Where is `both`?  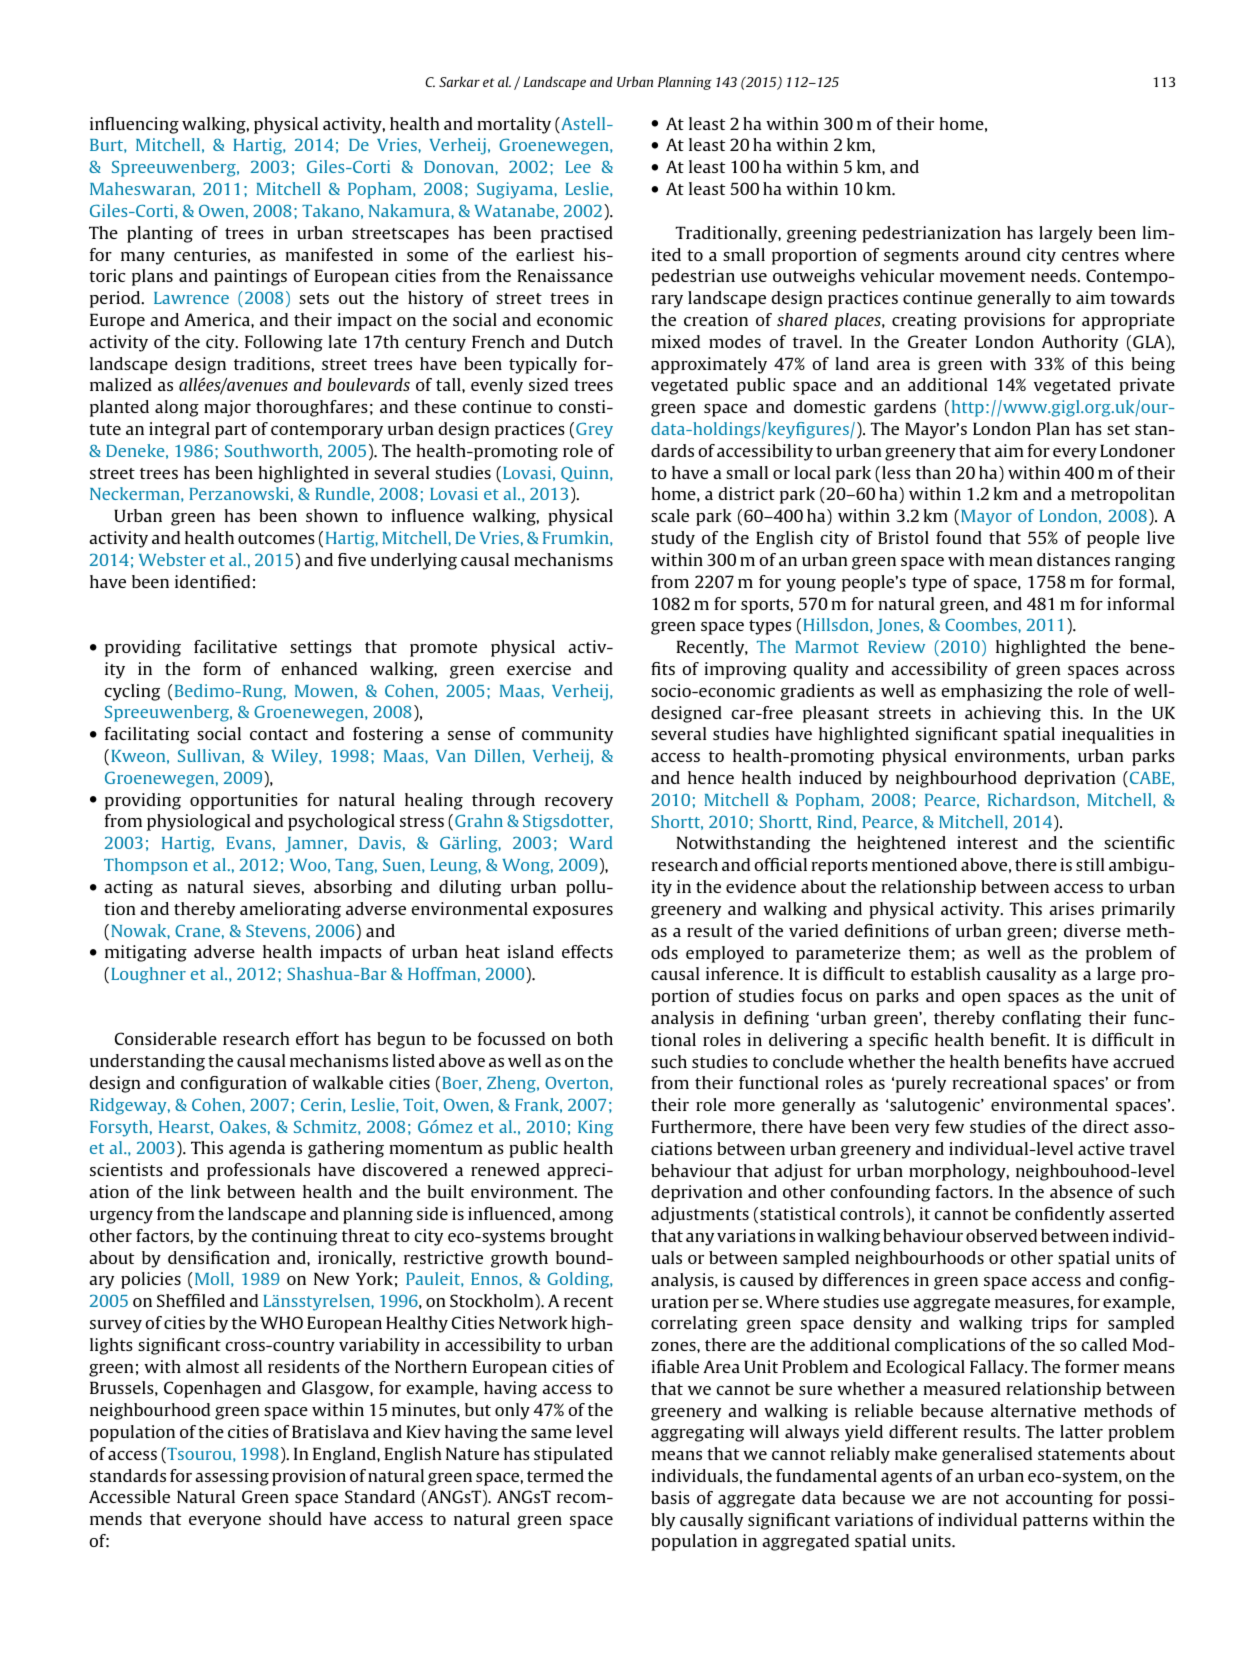
both is located at coordinates (595, 1038).
